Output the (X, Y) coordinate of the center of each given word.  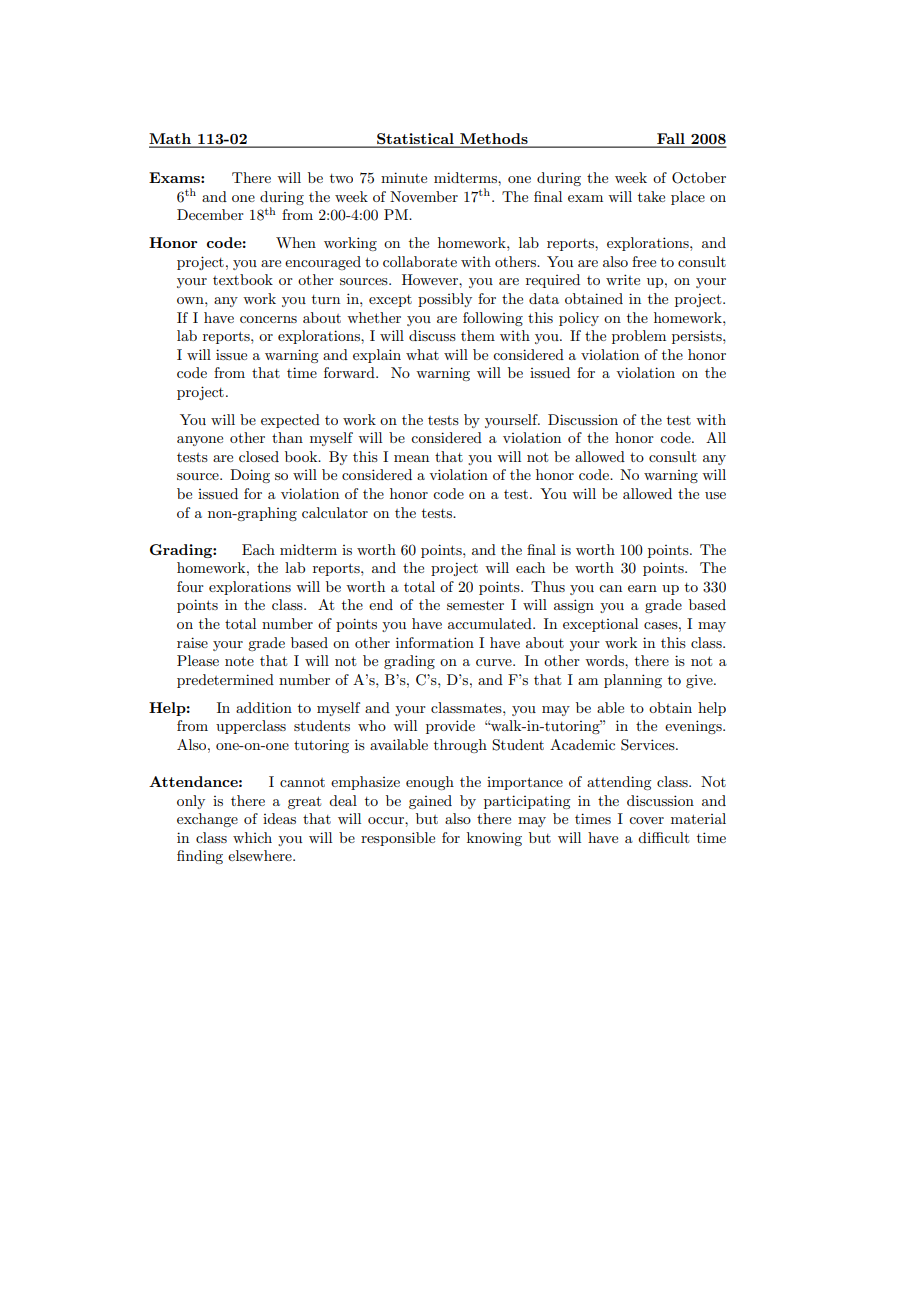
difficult (663, 837)
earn (642, 588)
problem (639, 337)
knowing (494, 839)
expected (290, 421)
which (252, 837)
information (435, 642)
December (210, 214)
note (239, 661)
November (424, 196)
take (651, 196)
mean (411, 458)
